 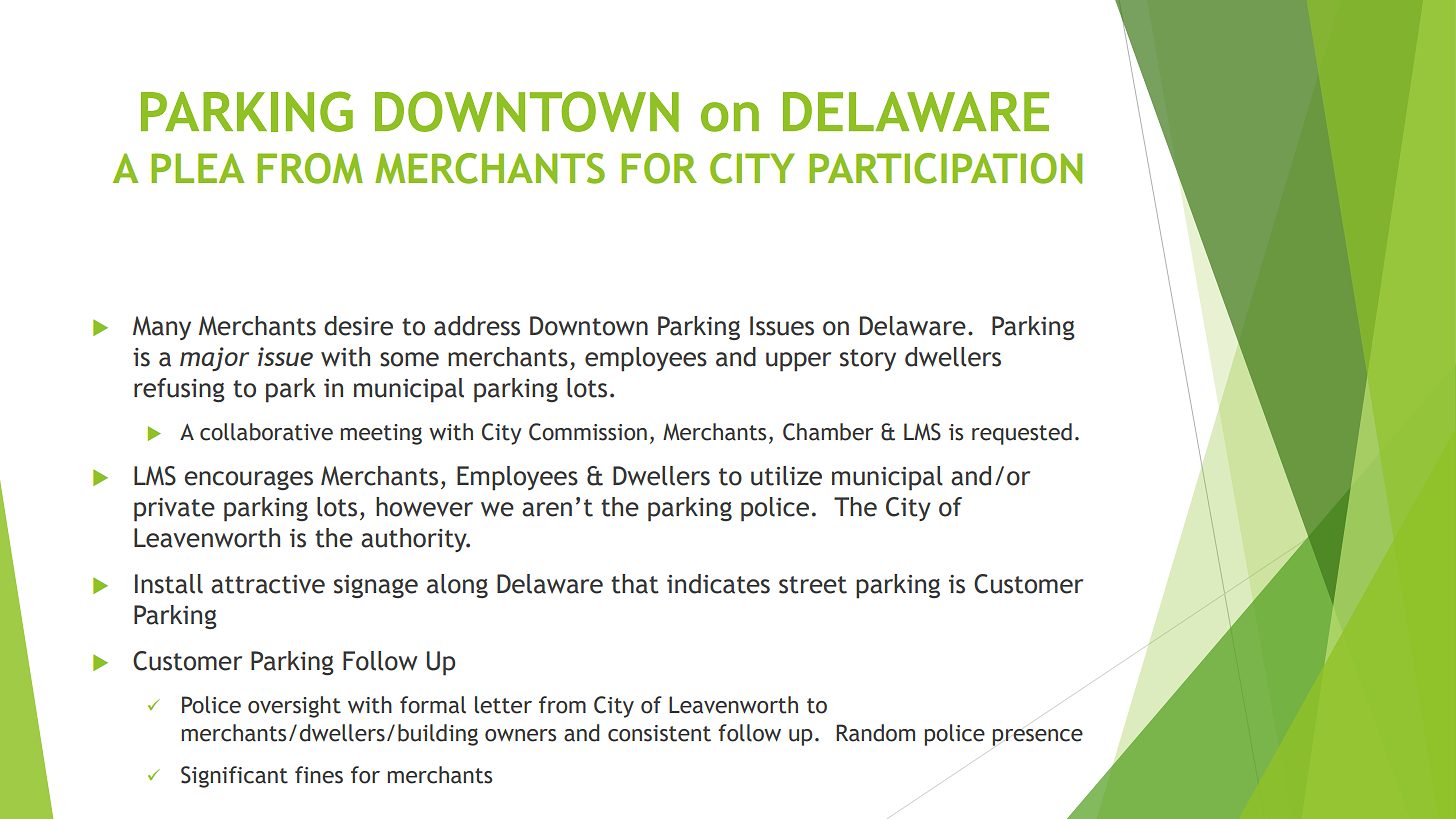 I want to click on street, so click(x=813, y=585).
